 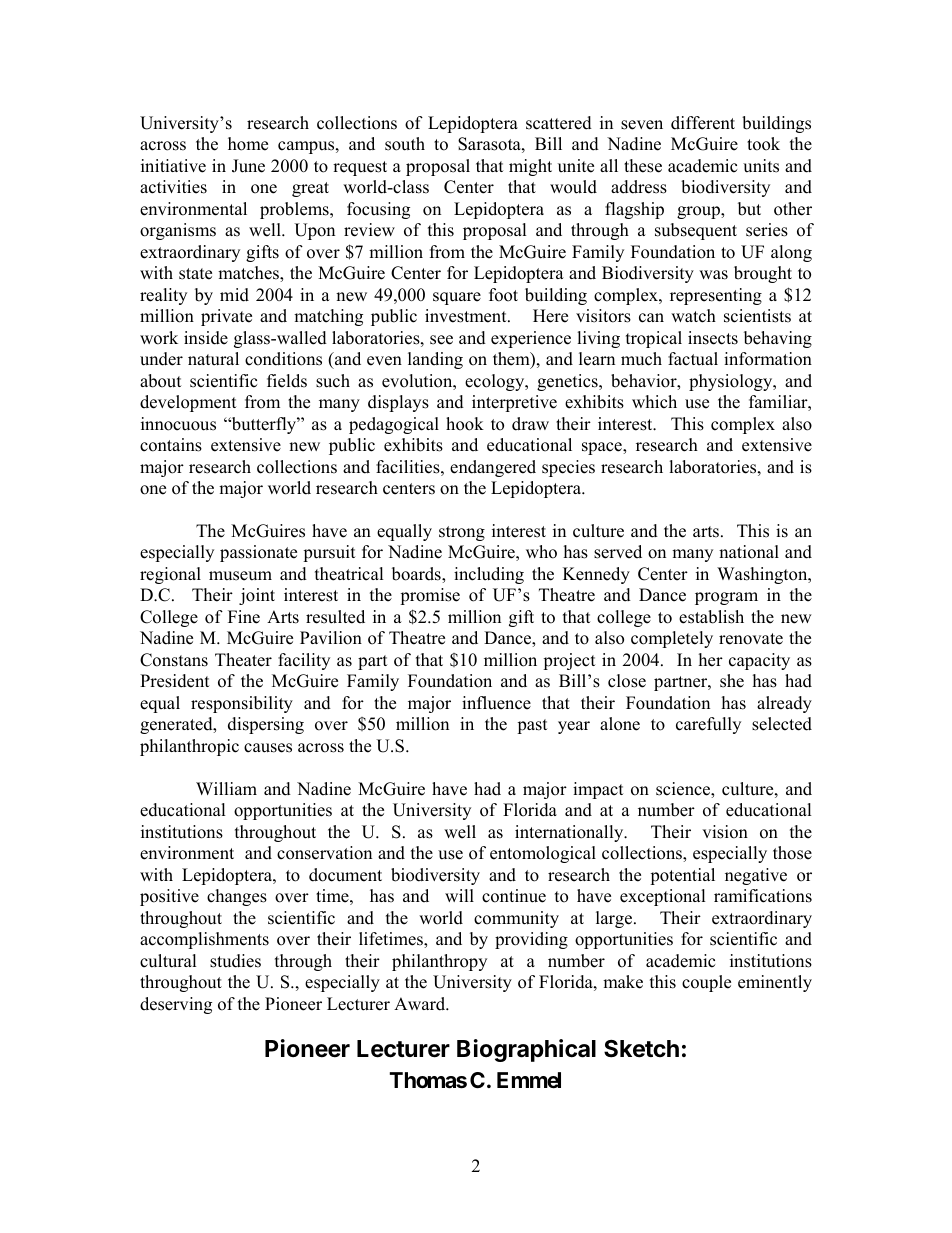 What do you see at coordinates (530, 167) in the page?
I see `might` at bounding box center [530, 167].
